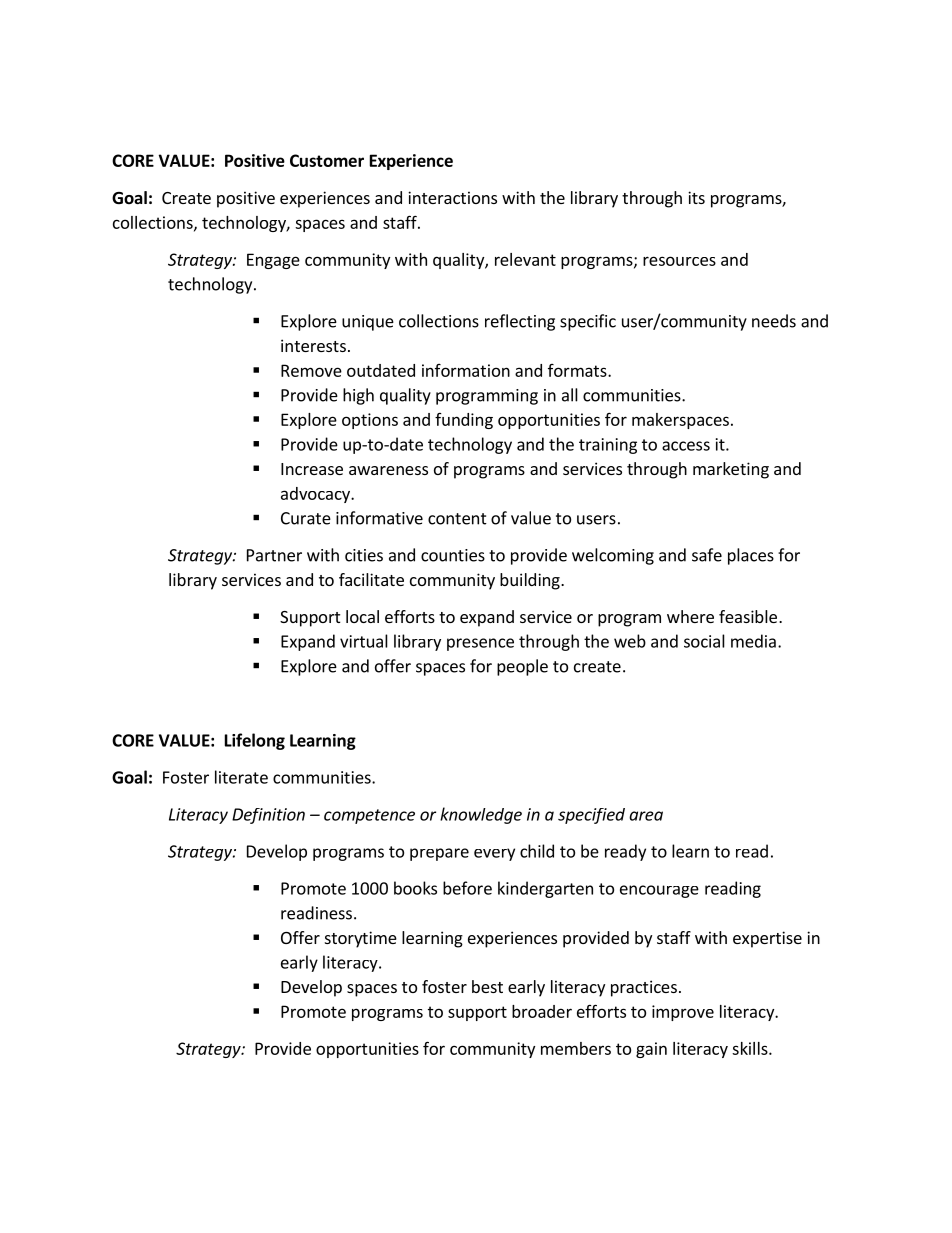 This screenshot has width=952, height=1233. What do you see at coordinates (312, 469) in the screenshot?
I see `Increase` at bounding box center [312, 469].
